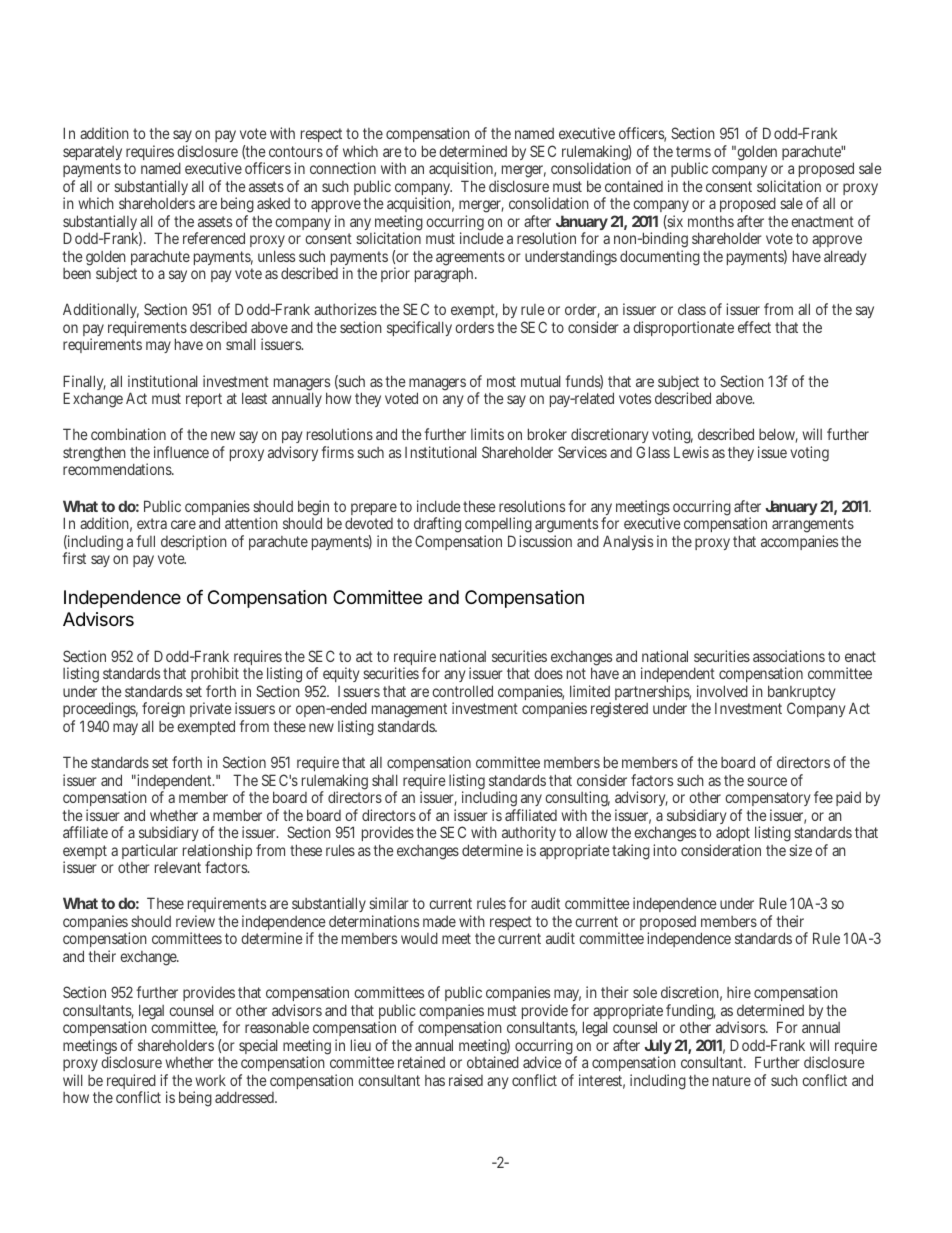 Image resolution: width=952 pixels, height=1233 pixels. What do you see at coordinates (419, 328) in the screenshot?
I see `specifically` at bounding box center [419, 328].
